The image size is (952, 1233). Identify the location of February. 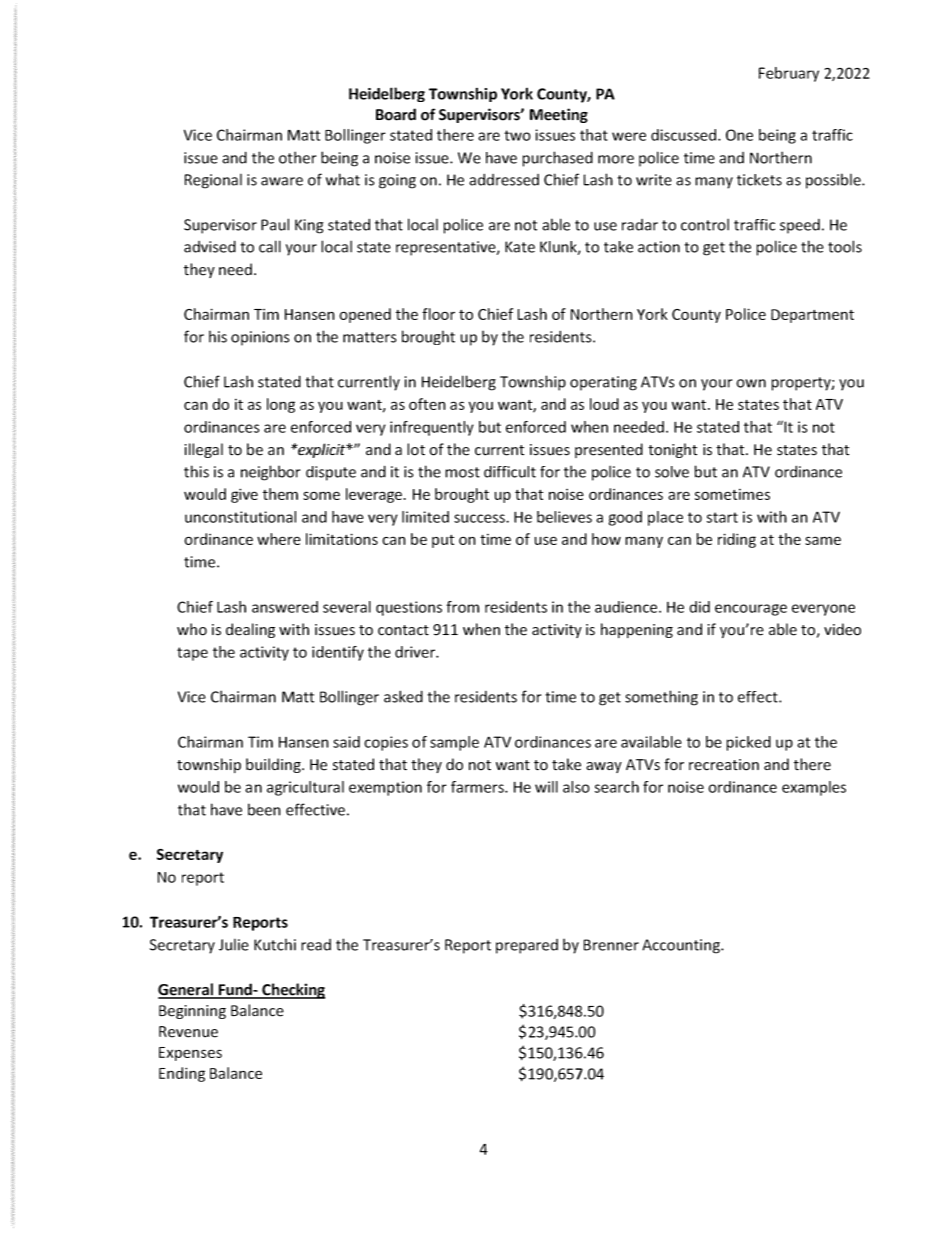
(789, 74).
